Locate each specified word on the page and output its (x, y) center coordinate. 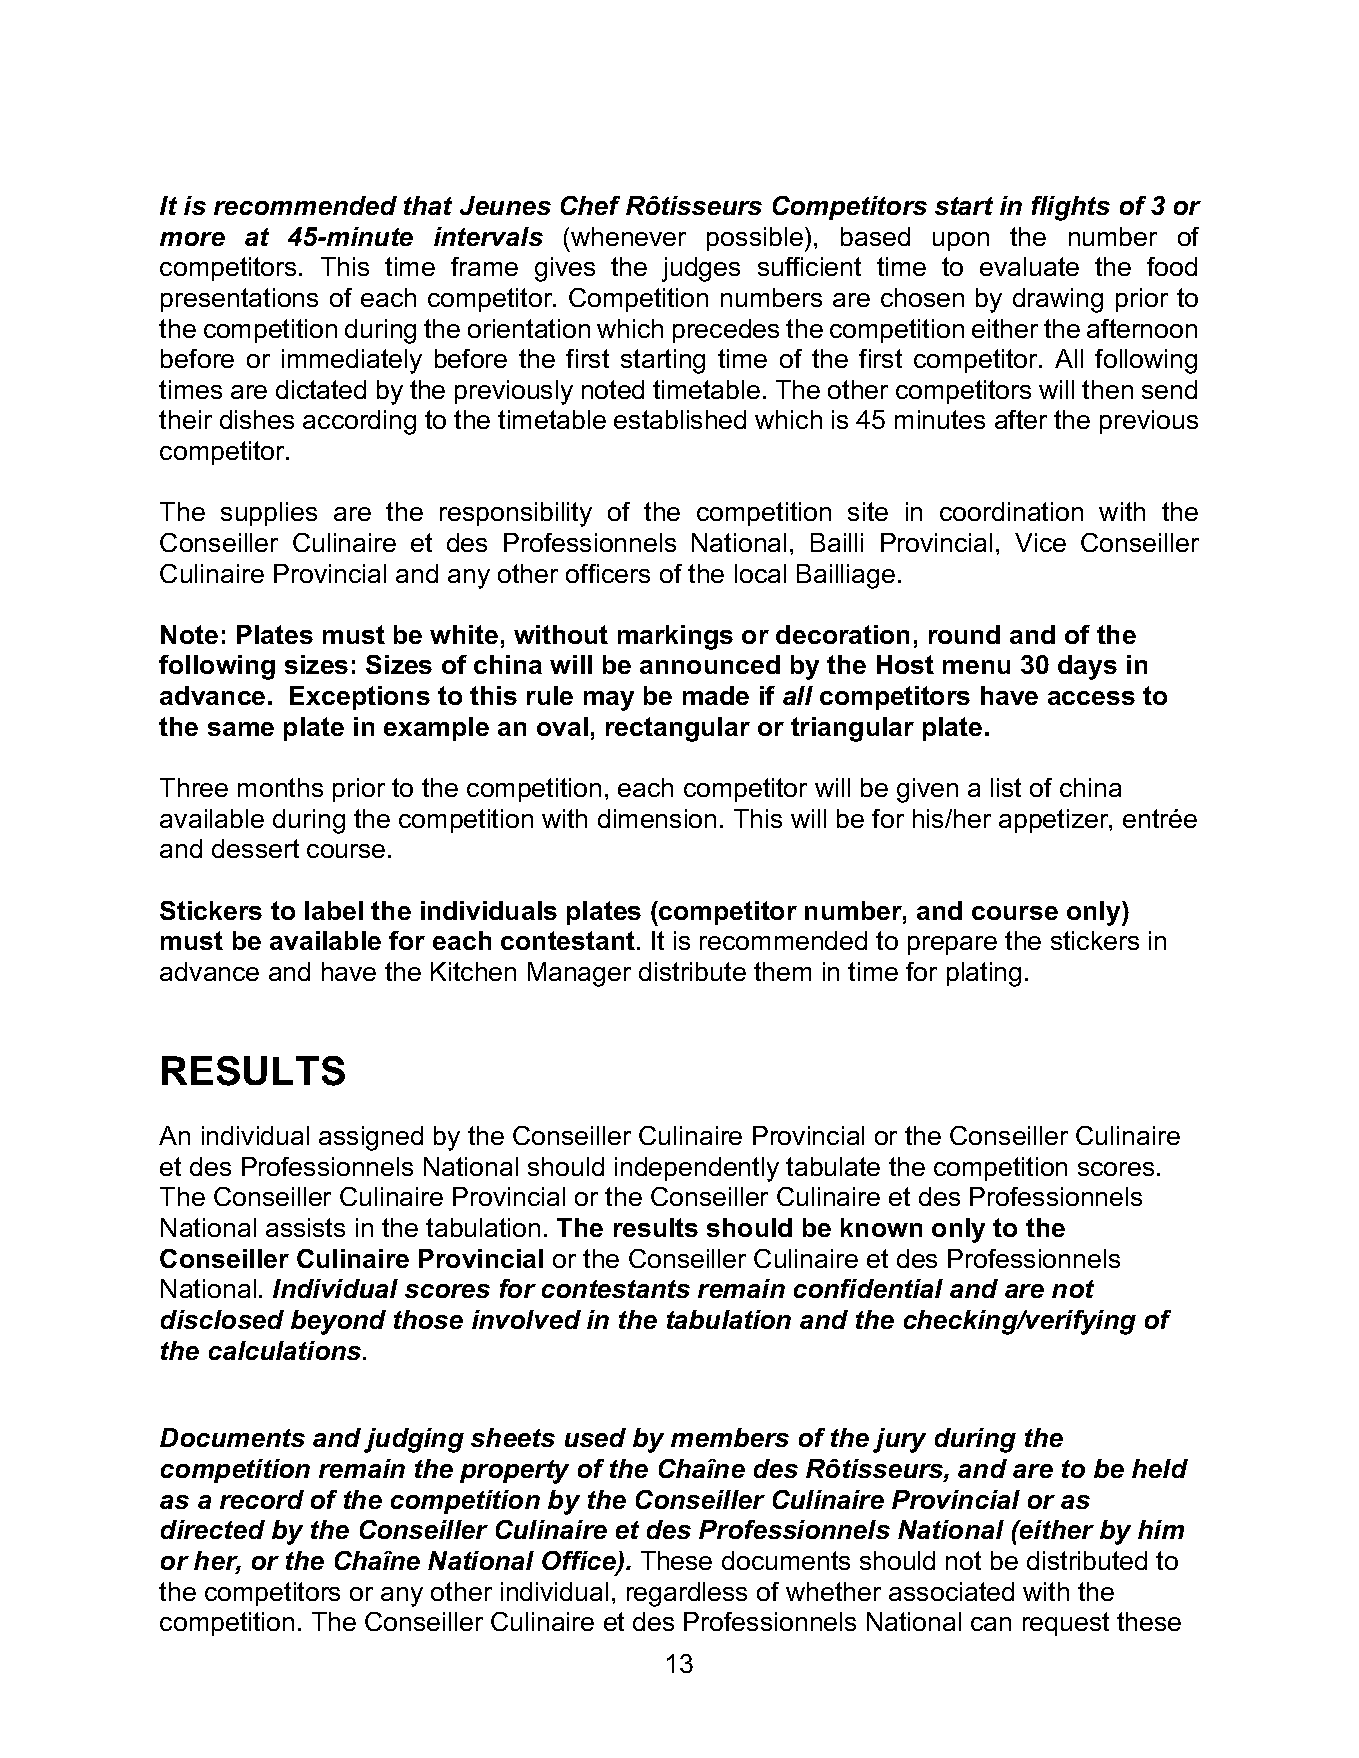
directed (213, 1529)
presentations (239, 300)
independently (697, 1169)
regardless (687, 1594)
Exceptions (360, 698)
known (881, 1227)
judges (701, 269)
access (1091, 698)
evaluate (1029, 266)
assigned (371, 1138)
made (716, 695)
